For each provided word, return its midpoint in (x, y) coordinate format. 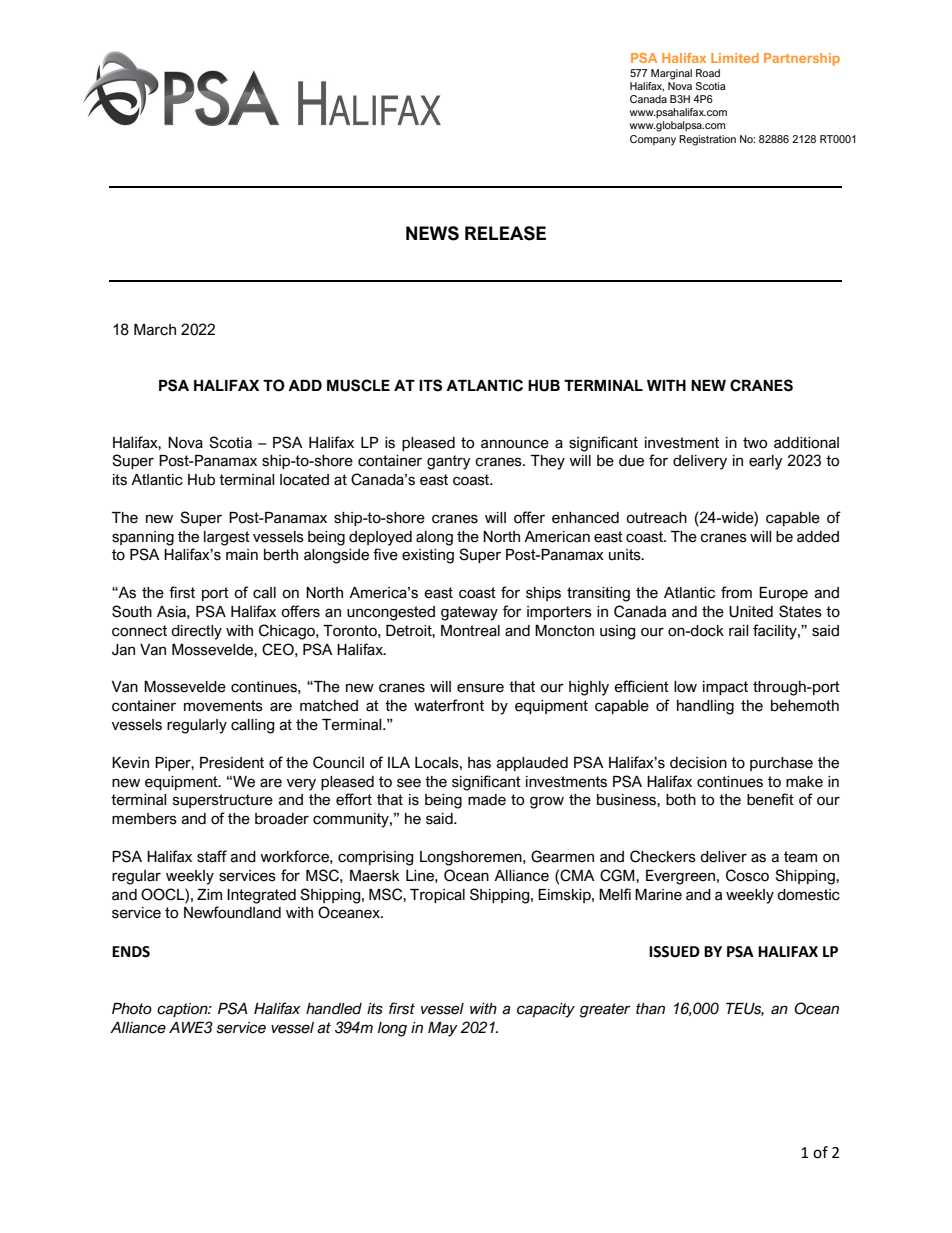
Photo (132, 1009)
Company (653, 140)
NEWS (432, 233)
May (443, 1029)
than (650, 1009)
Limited (735, 58)
